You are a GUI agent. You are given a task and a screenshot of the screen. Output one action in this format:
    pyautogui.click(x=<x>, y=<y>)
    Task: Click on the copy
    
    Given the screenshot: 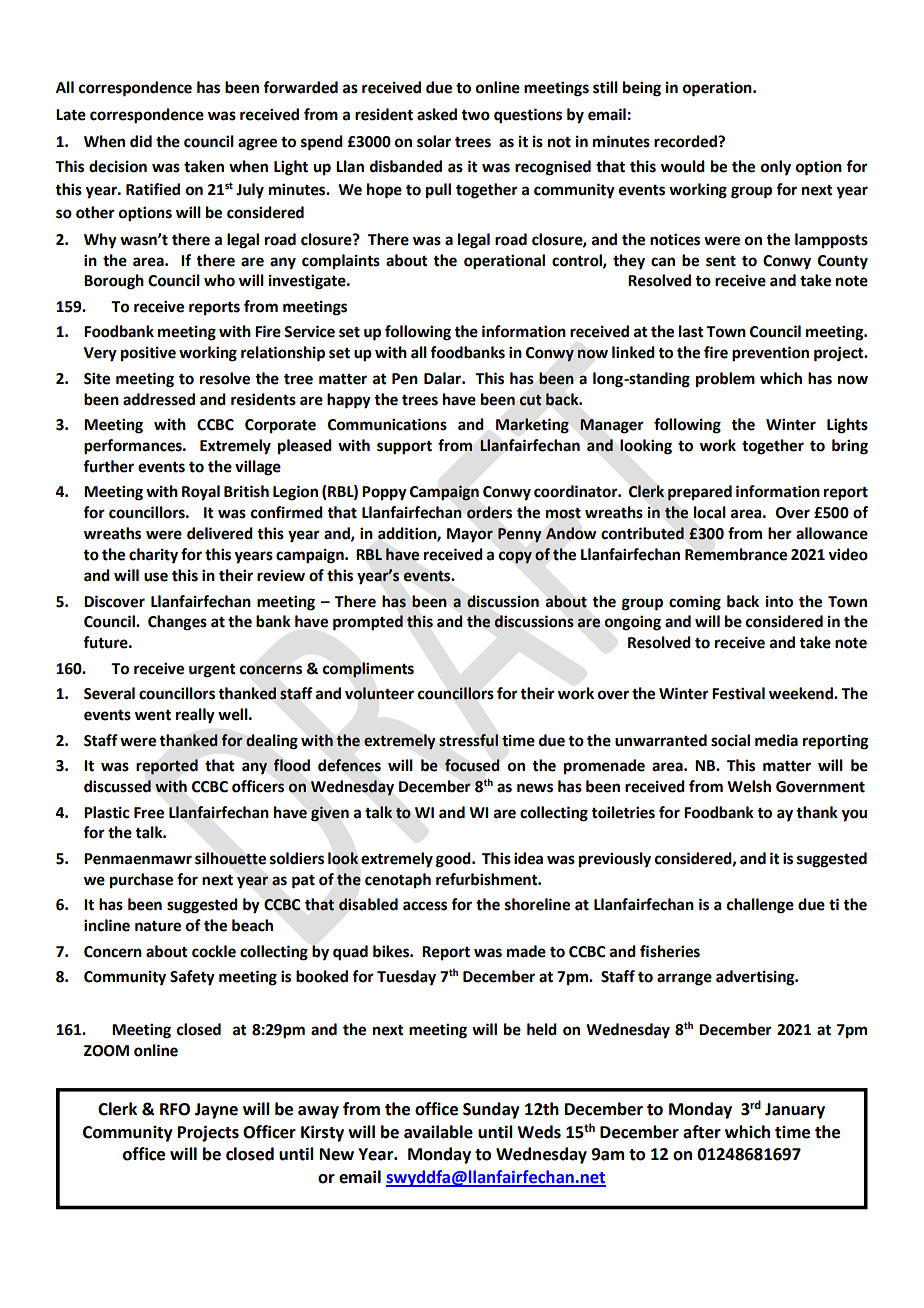 What is the action you would take?
    pyautogui.click(x=515, y=557)
